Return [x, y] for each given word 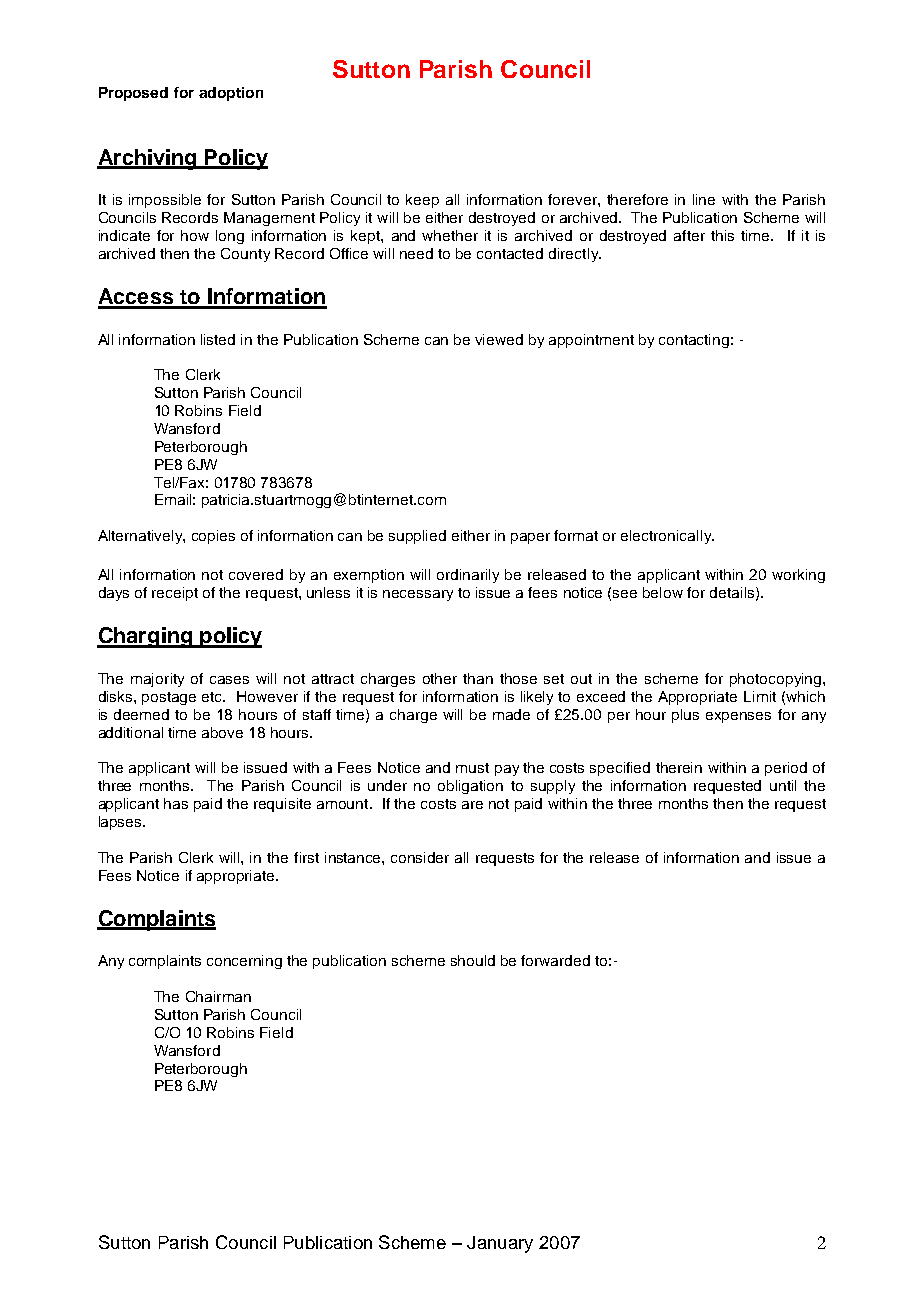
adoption [231, 94]
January [500, 1244]
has [176, 803]
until [783, 785]
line [704, 199]
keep [422, 201]
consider [420, 857]
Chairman [218, 996]
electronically [667, 537]
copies [213, 537]
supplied [417, 537]
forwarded [555, 960]
